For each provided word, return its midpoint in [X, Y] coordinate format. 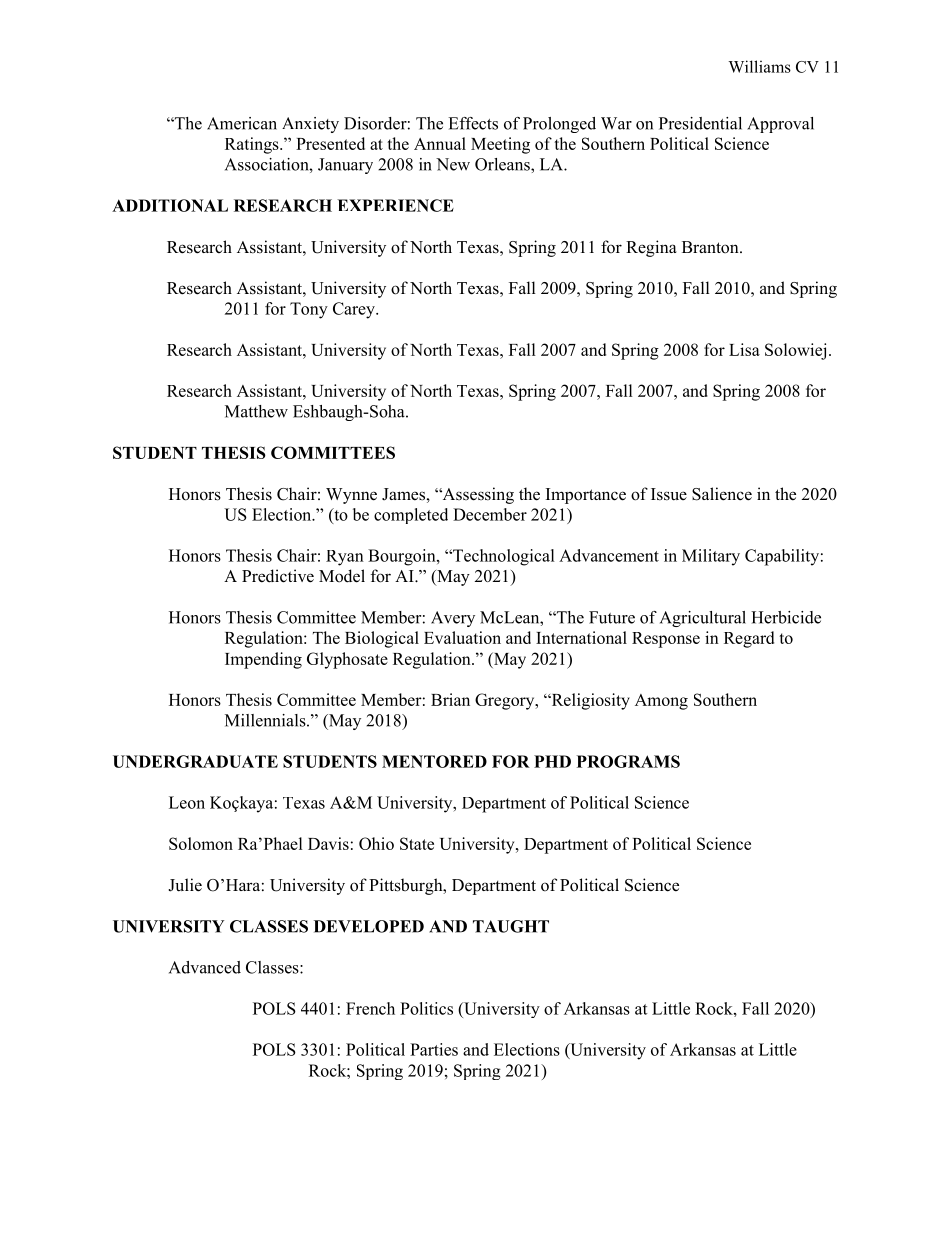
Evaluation [462, 637]
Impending [263, 660]
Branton [711, 247]
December [490, 514]
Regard [749, 639]
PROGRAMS [628, 761]
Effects [473, 123]
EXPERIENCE [395, 205]
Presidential [700, 123]
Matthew [256, 411]
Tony [309, 310]
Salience [722, 494]
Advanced [205, 967]
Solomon [201, 843]
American [242, 123]
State [417, 843]
